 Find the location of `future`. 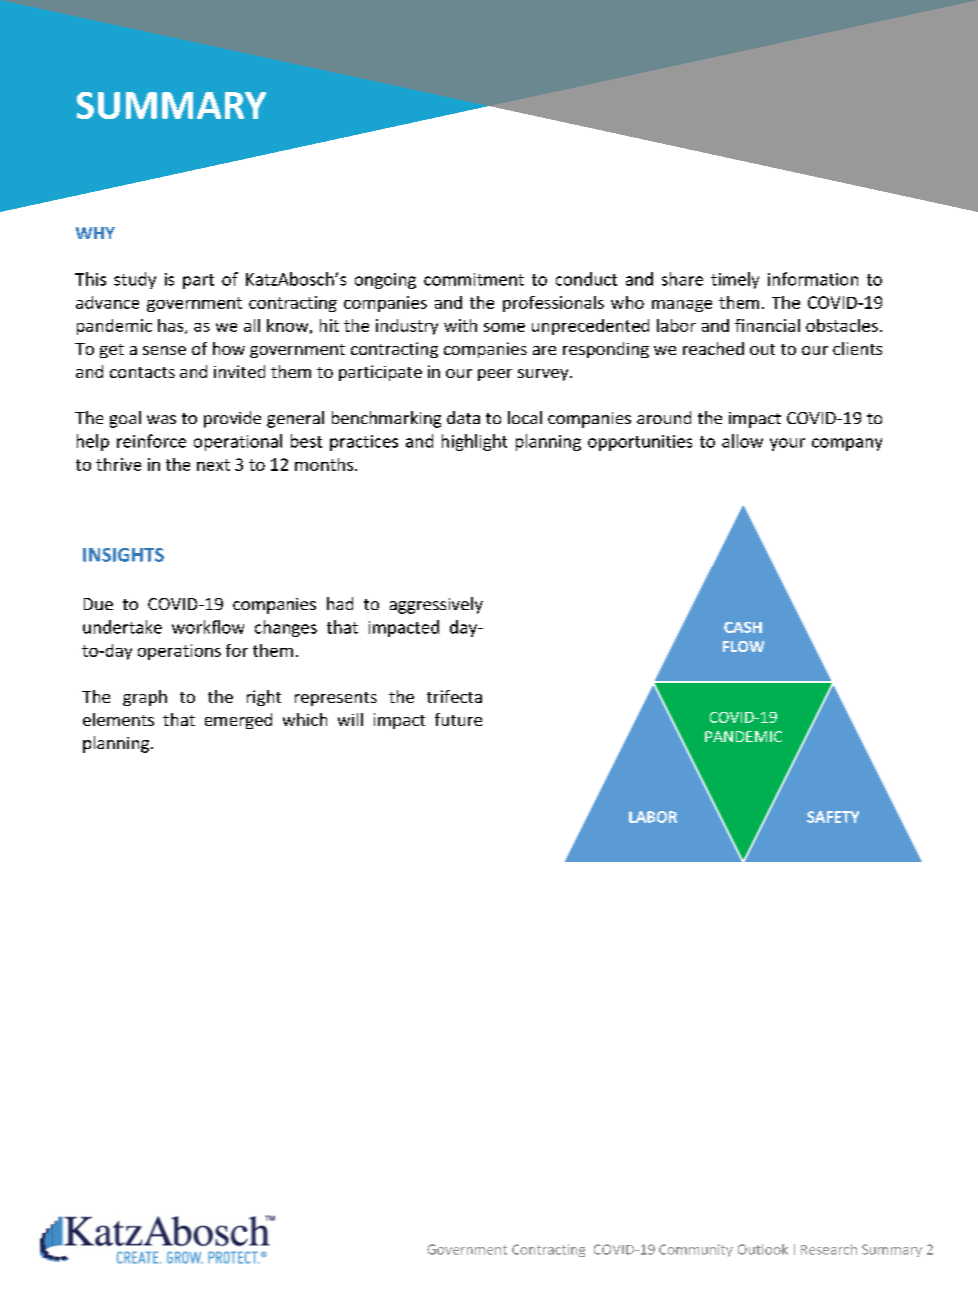

future is located at coordinates (458, 719).
